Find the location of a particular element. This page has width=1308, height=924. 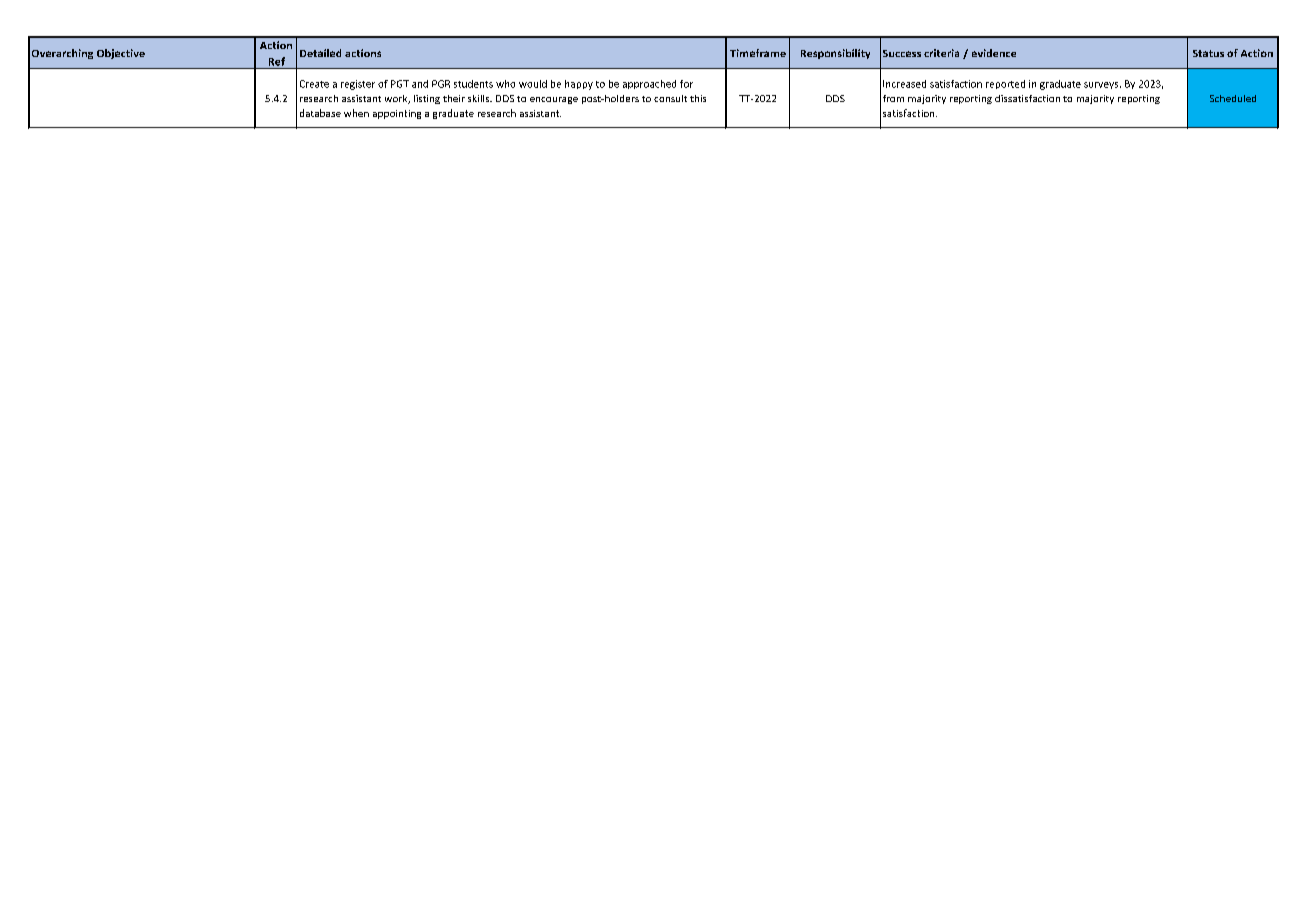

Scheduled is located at coordinates (1233, 98).
